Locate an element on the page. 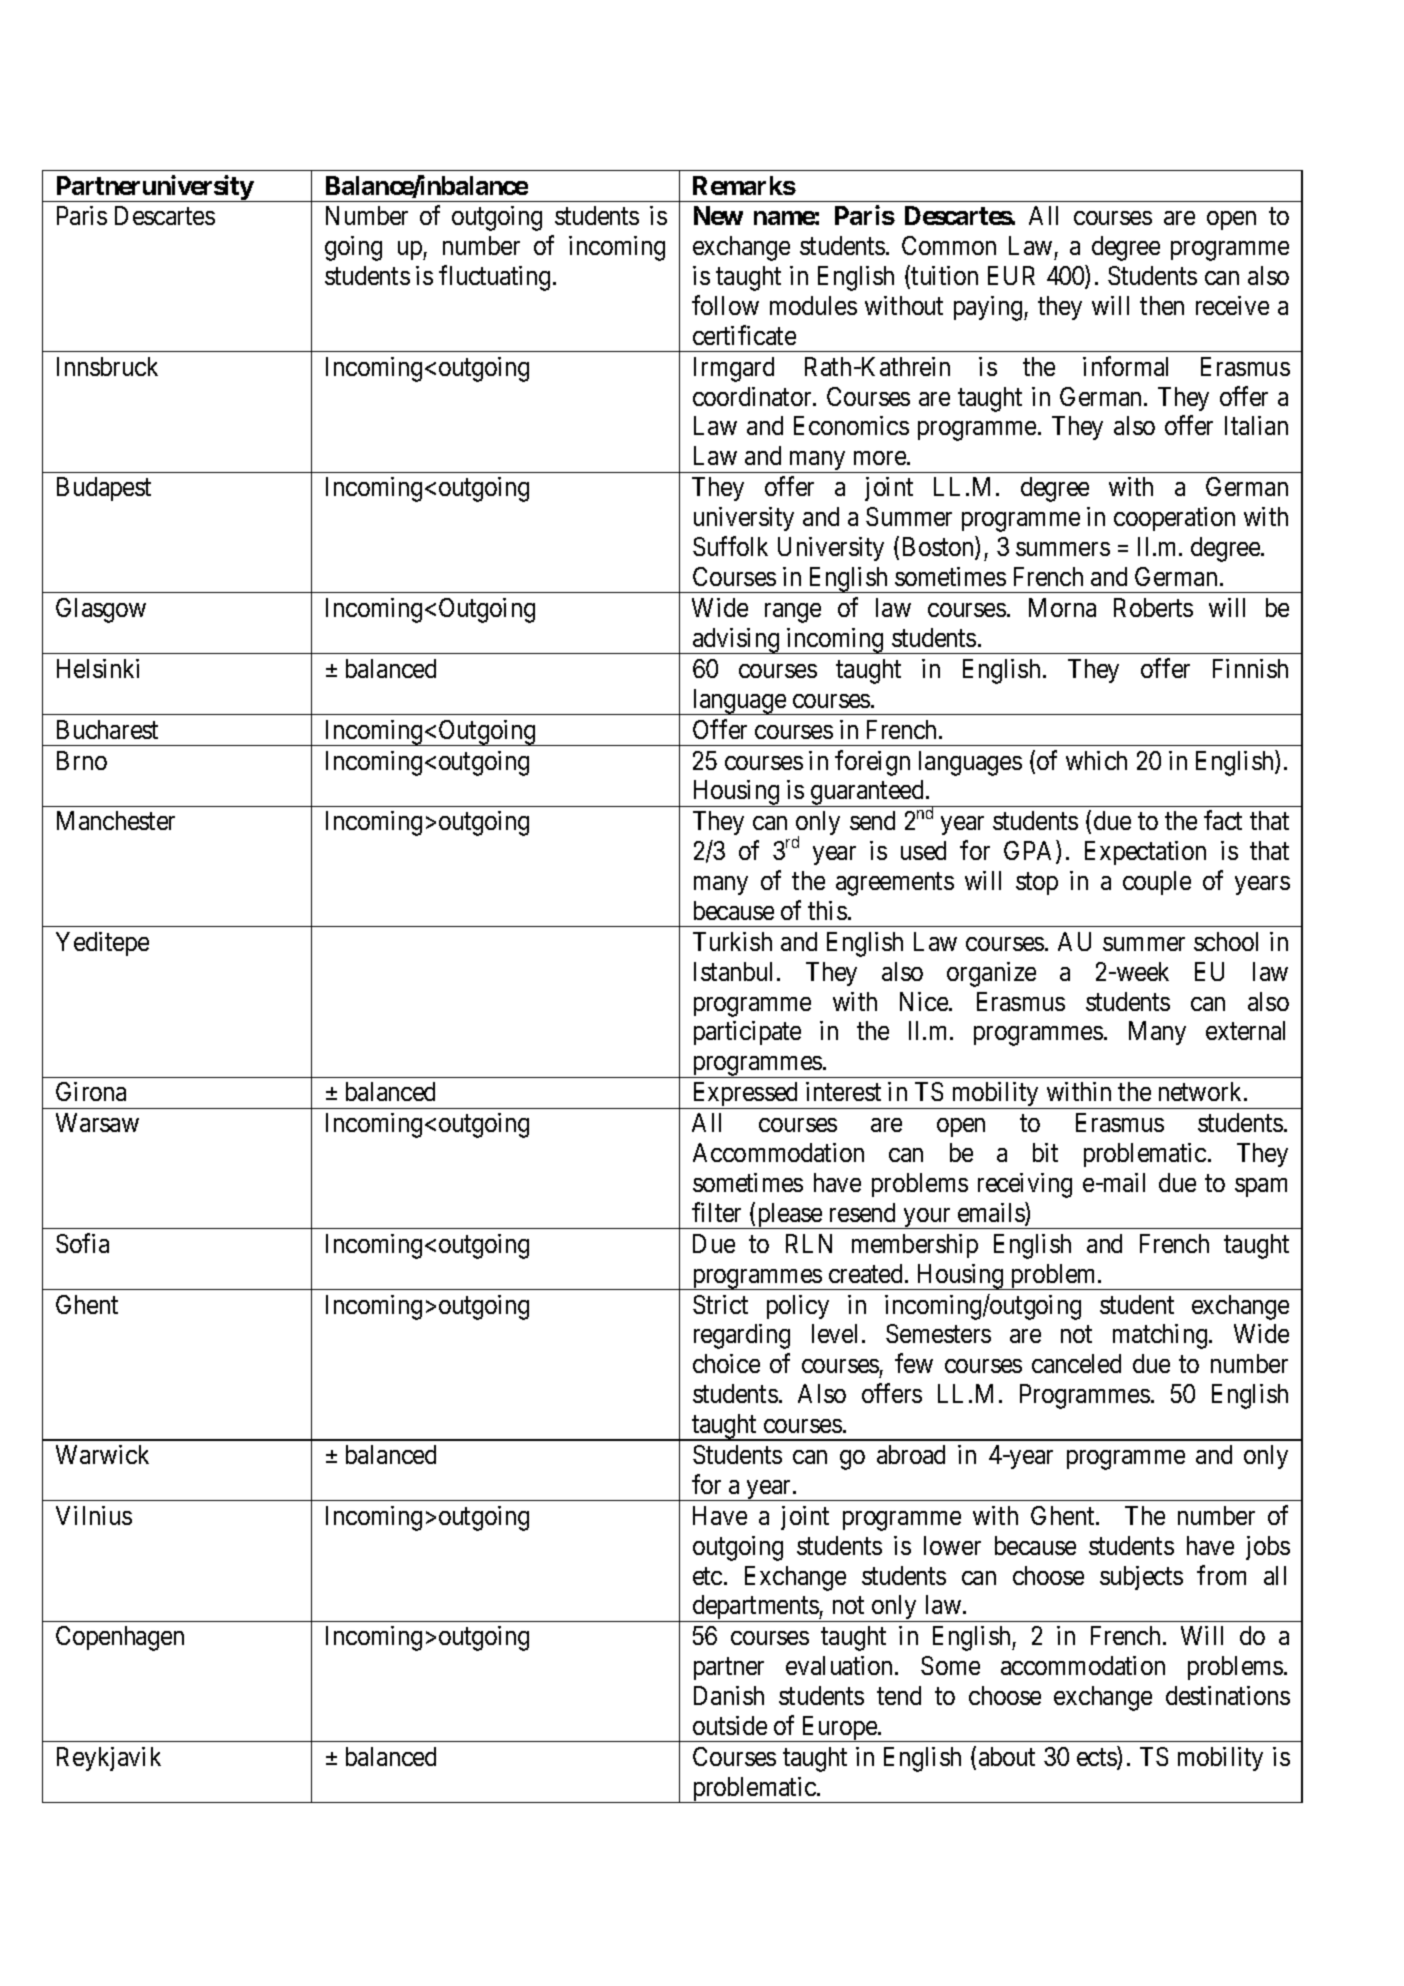  Reykjavik is located at coordinates (109, 1759).
